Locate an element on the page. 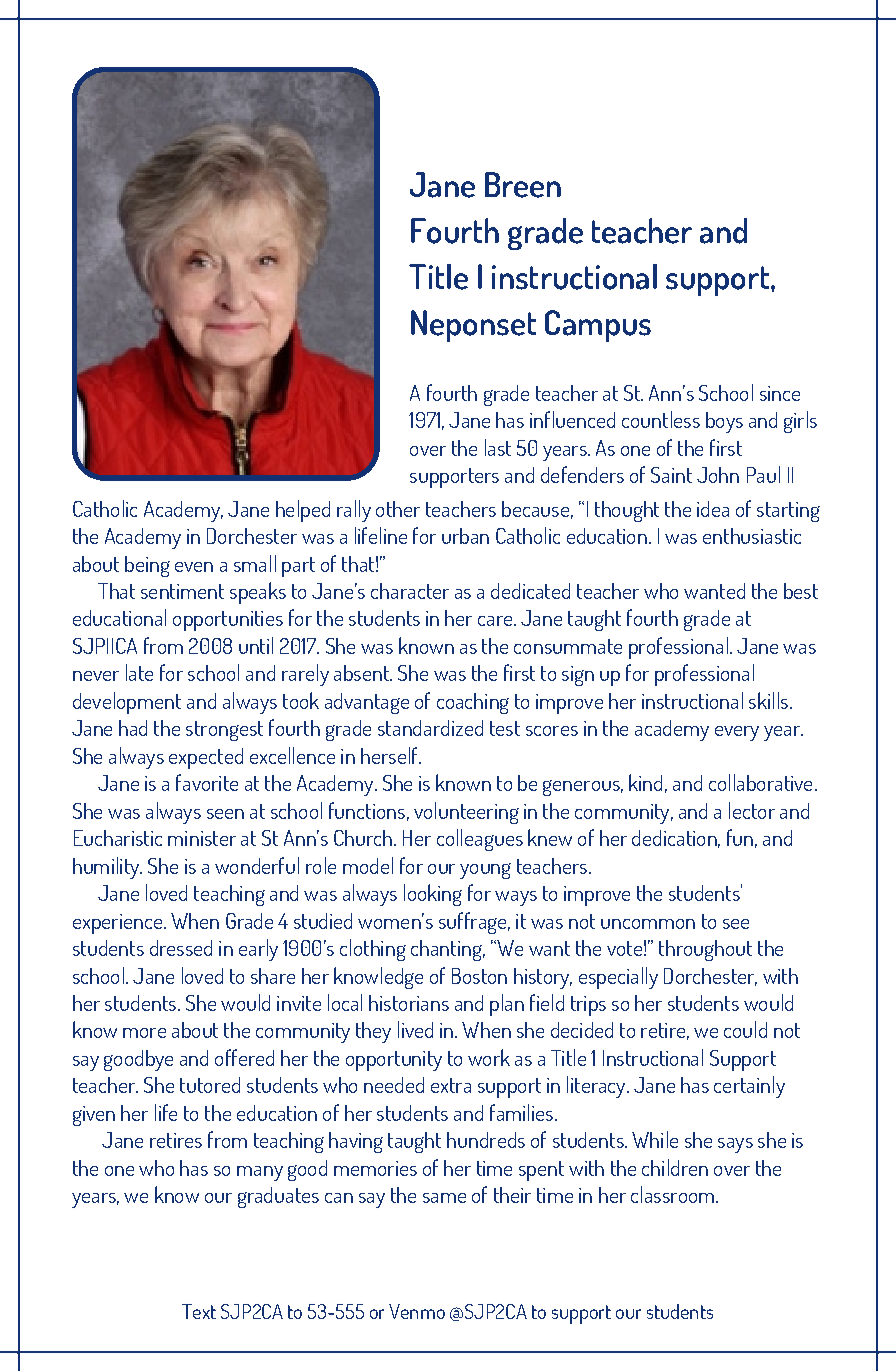 The image size is (896, 1371). suffrage is located at coordinates (474, 923).
